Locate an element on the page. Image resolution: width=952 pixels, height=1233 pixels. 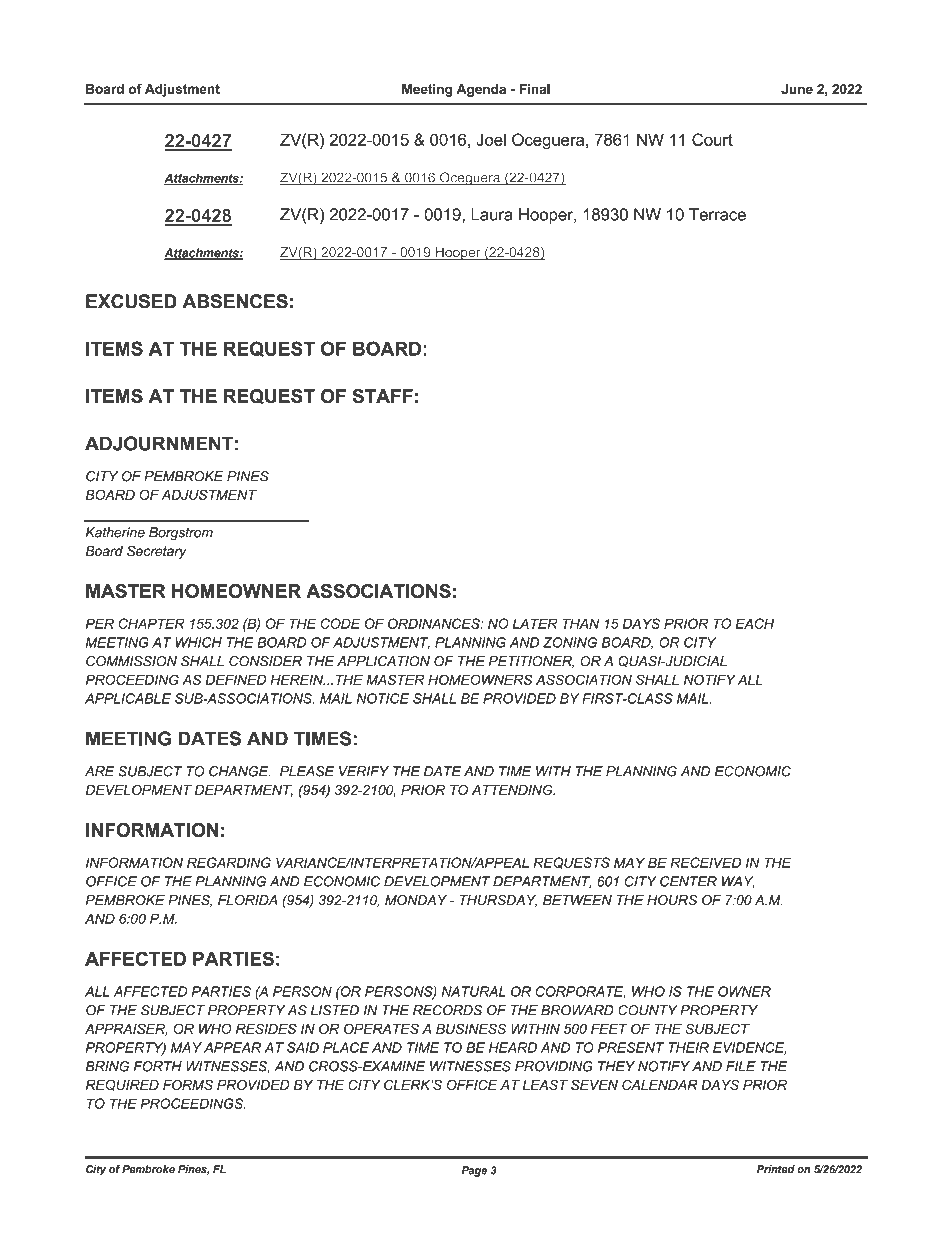
EACH is located at coordinates (755, 623).
